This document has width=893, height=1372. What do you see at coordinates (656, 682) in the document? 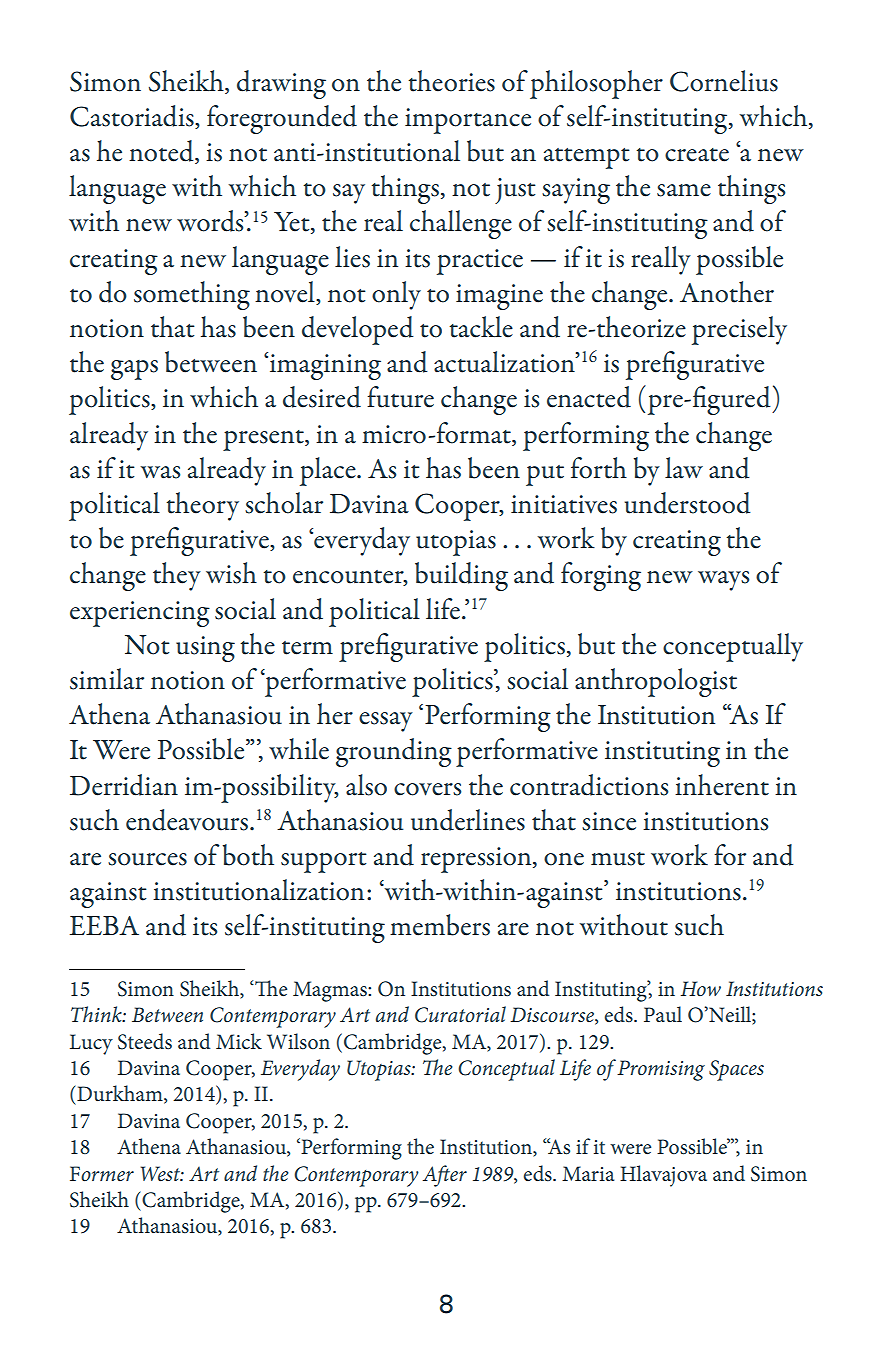
I see `anthropologist` at bounding box center [656, 682].
